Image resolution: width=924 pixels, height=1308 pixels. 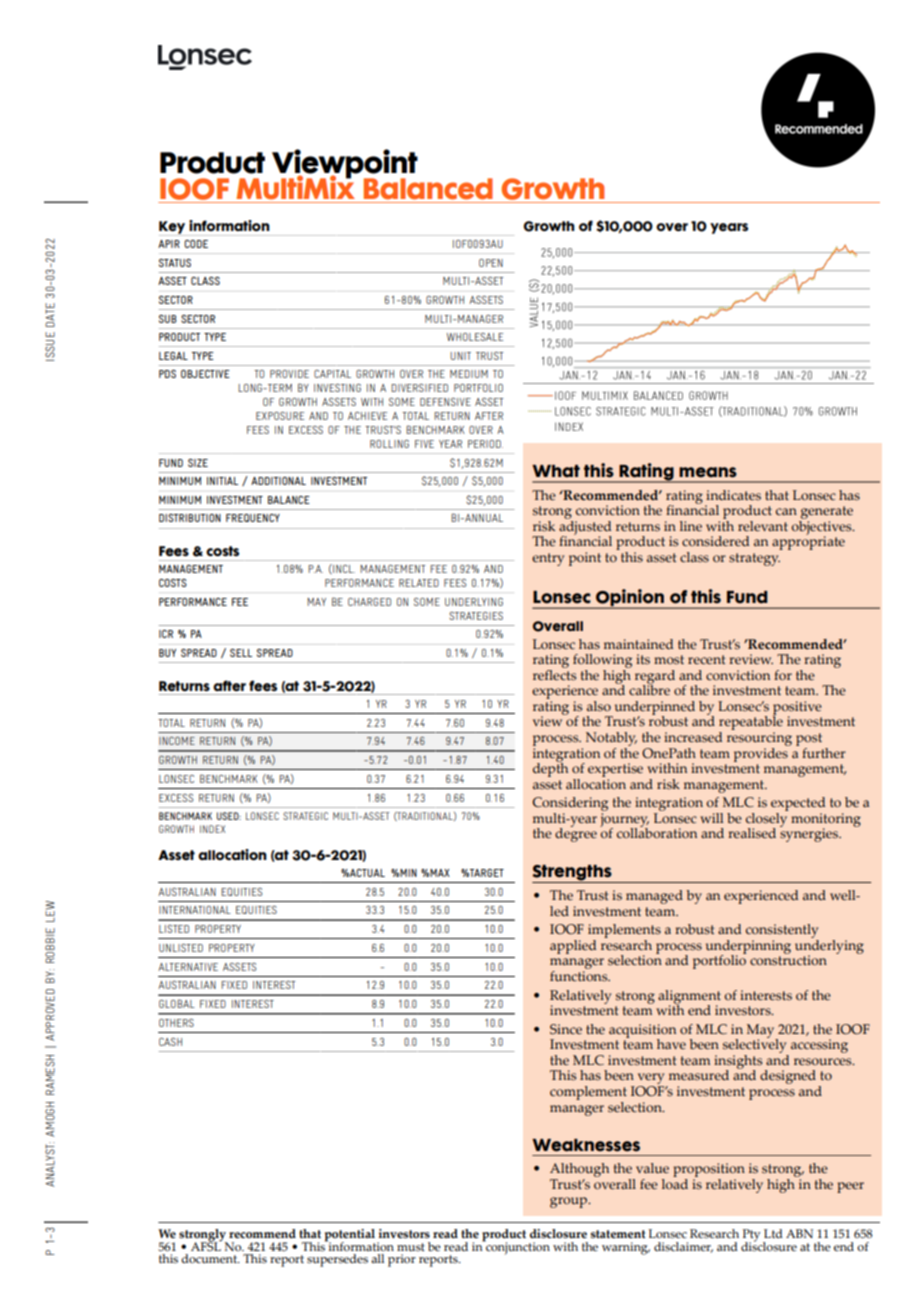 I want to click on What, so click(x=556, y=471).
